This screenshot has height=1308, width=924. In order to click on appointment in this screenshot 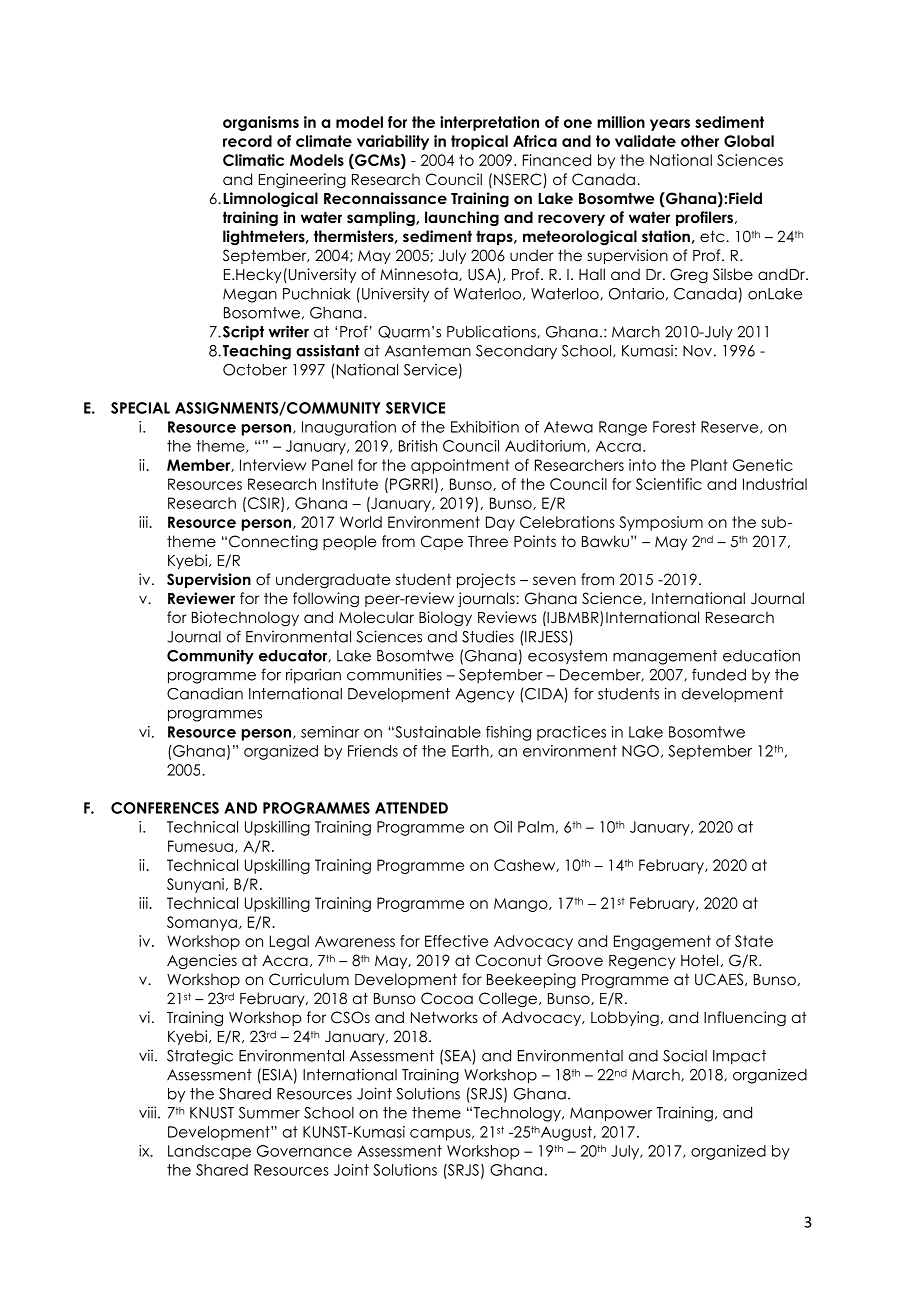, I will do `click(460, 466)`.
